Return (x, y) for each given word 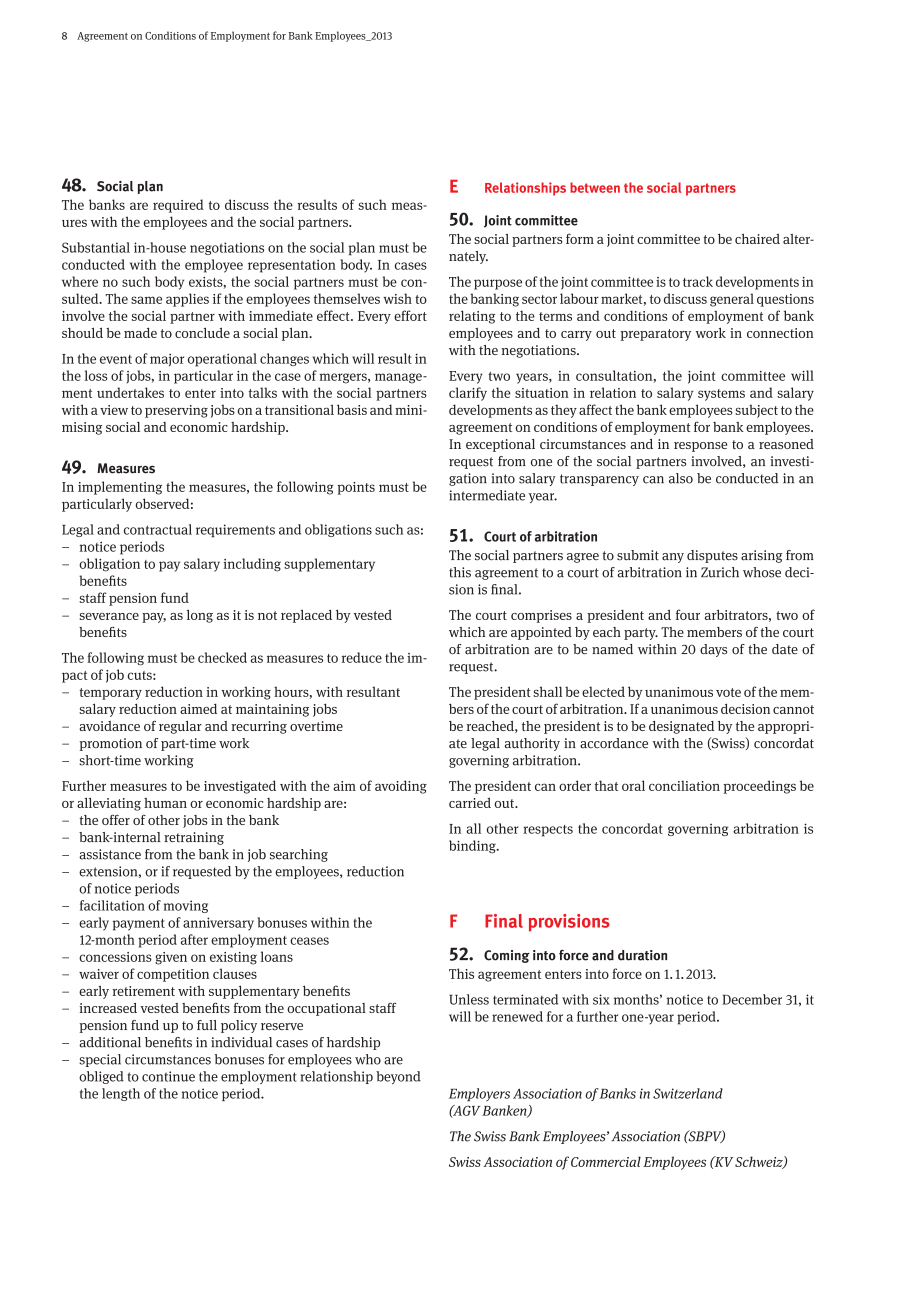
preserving (176, 411)
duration (642, 955)
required (178, 206)
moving (186, 906)
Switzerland (688, 1093)
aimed (198, 708)
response (700, 447)
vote (728, 692)
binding (473, 847)
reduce (362, 657)
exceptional (500, 445)
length (121, 1094)
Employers (479, 1094)
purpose (498, 284)
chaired (757, 239)
